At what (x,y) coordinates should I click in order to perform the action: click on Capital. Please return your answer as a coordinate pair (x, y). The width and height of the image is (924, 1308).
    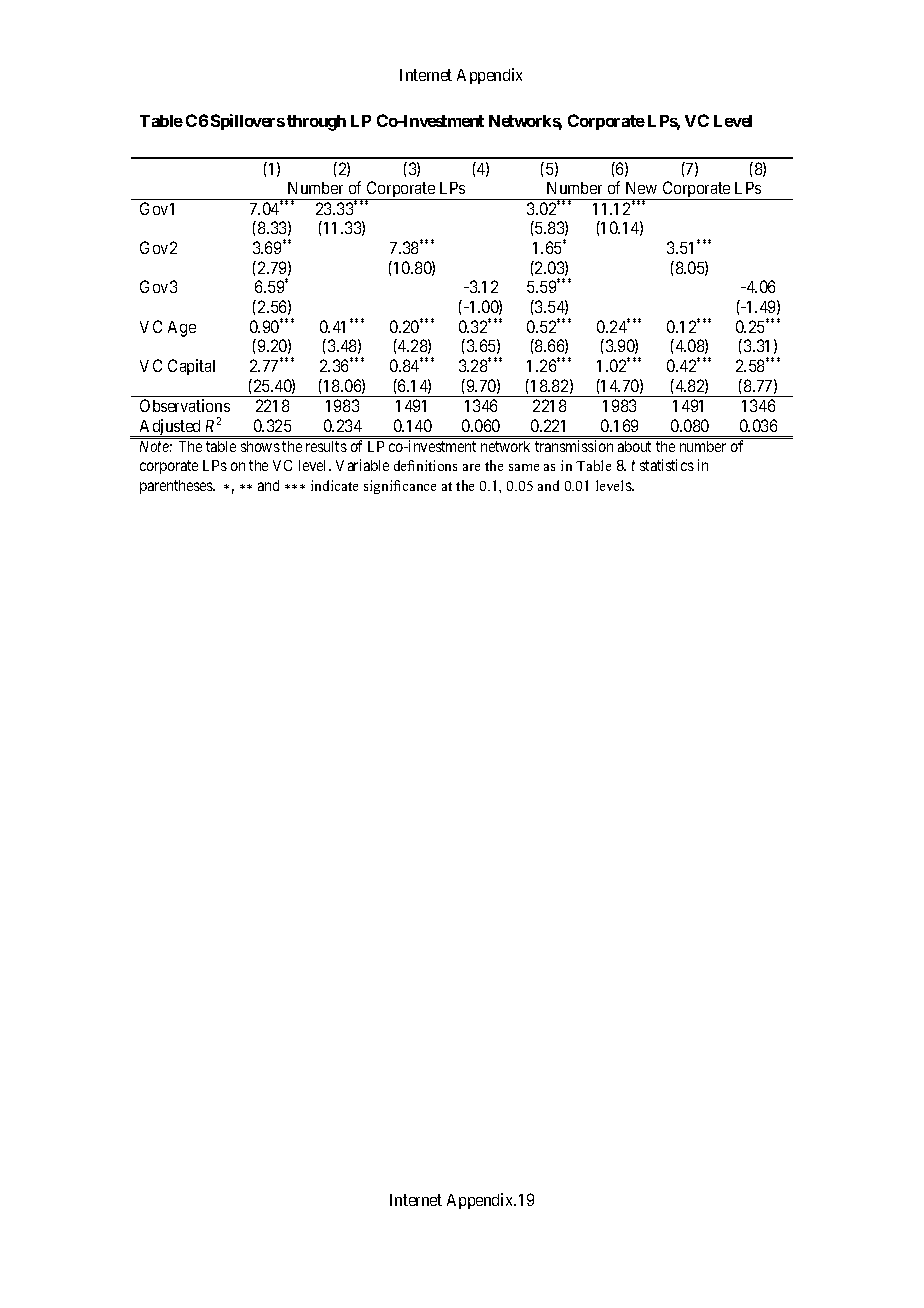
    Looking at the image, I should click on (191, 367).
